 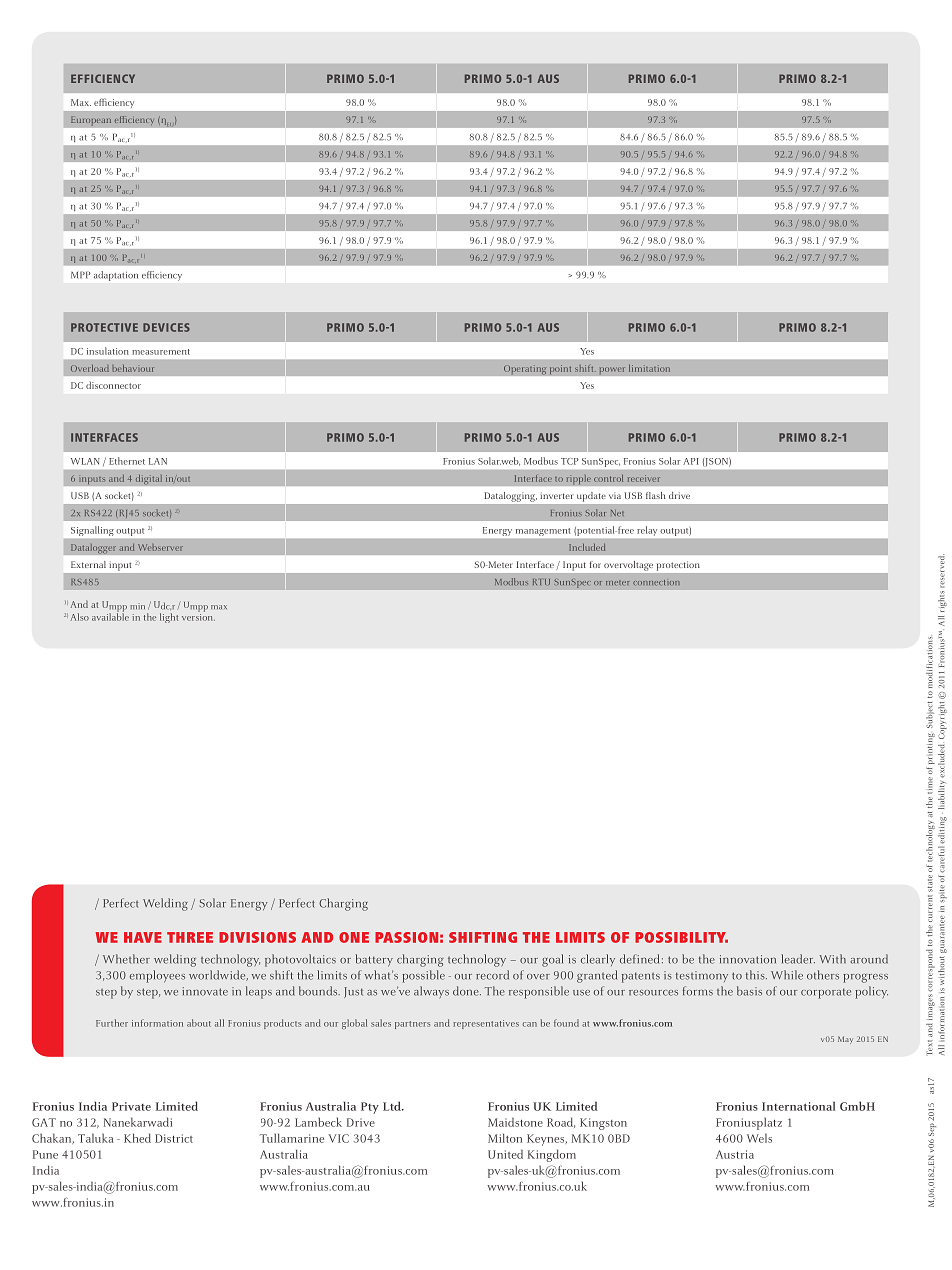 What do you see at coordinates (505, 1138) in the document?
I see `Milton` at bounding box center [505, 1138].
